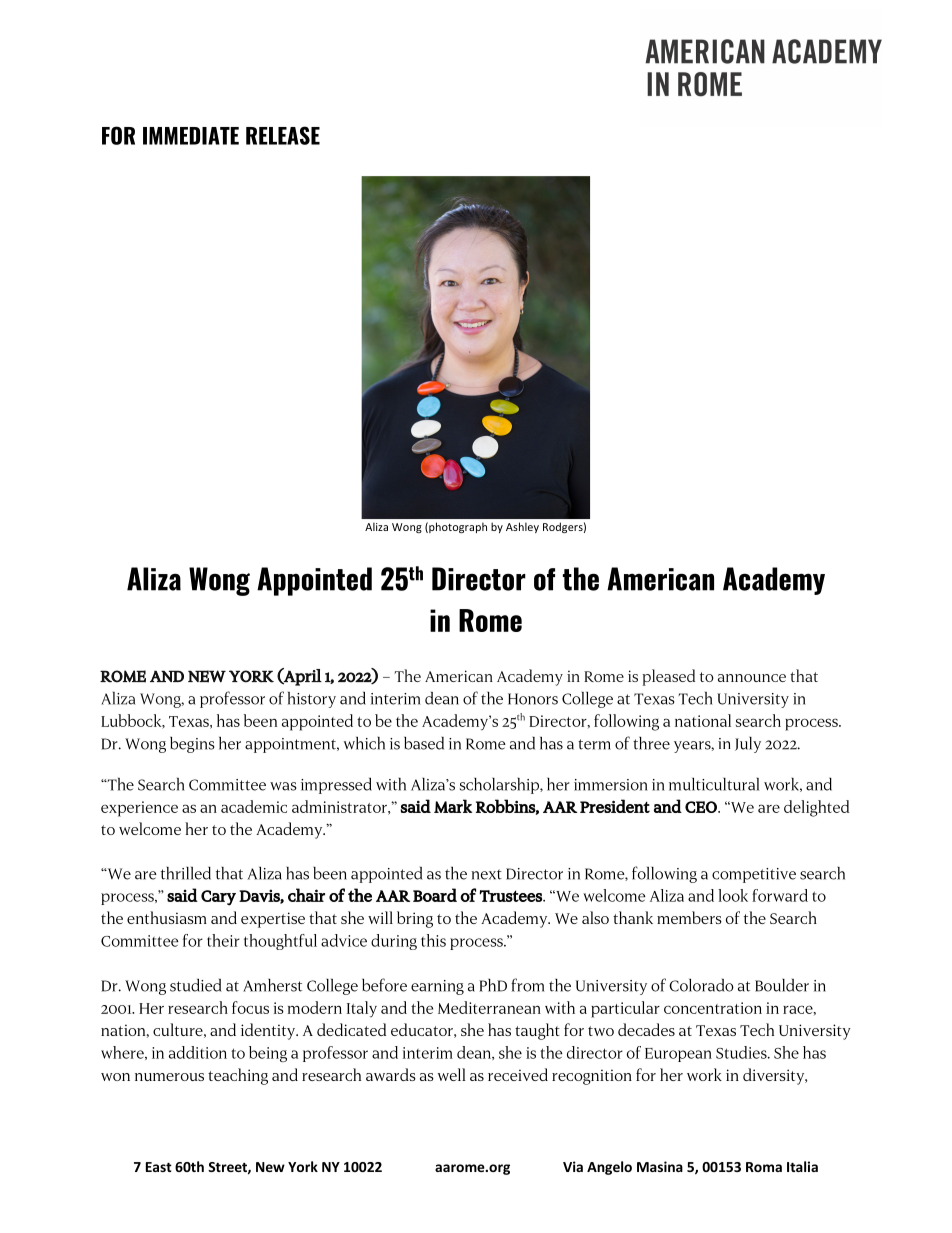 The width and height of the screenshot is (952, 1233). What do you see at coordinates (752, 678) in the screenshot?
I see `announce` at bounding box center [752, 678].
